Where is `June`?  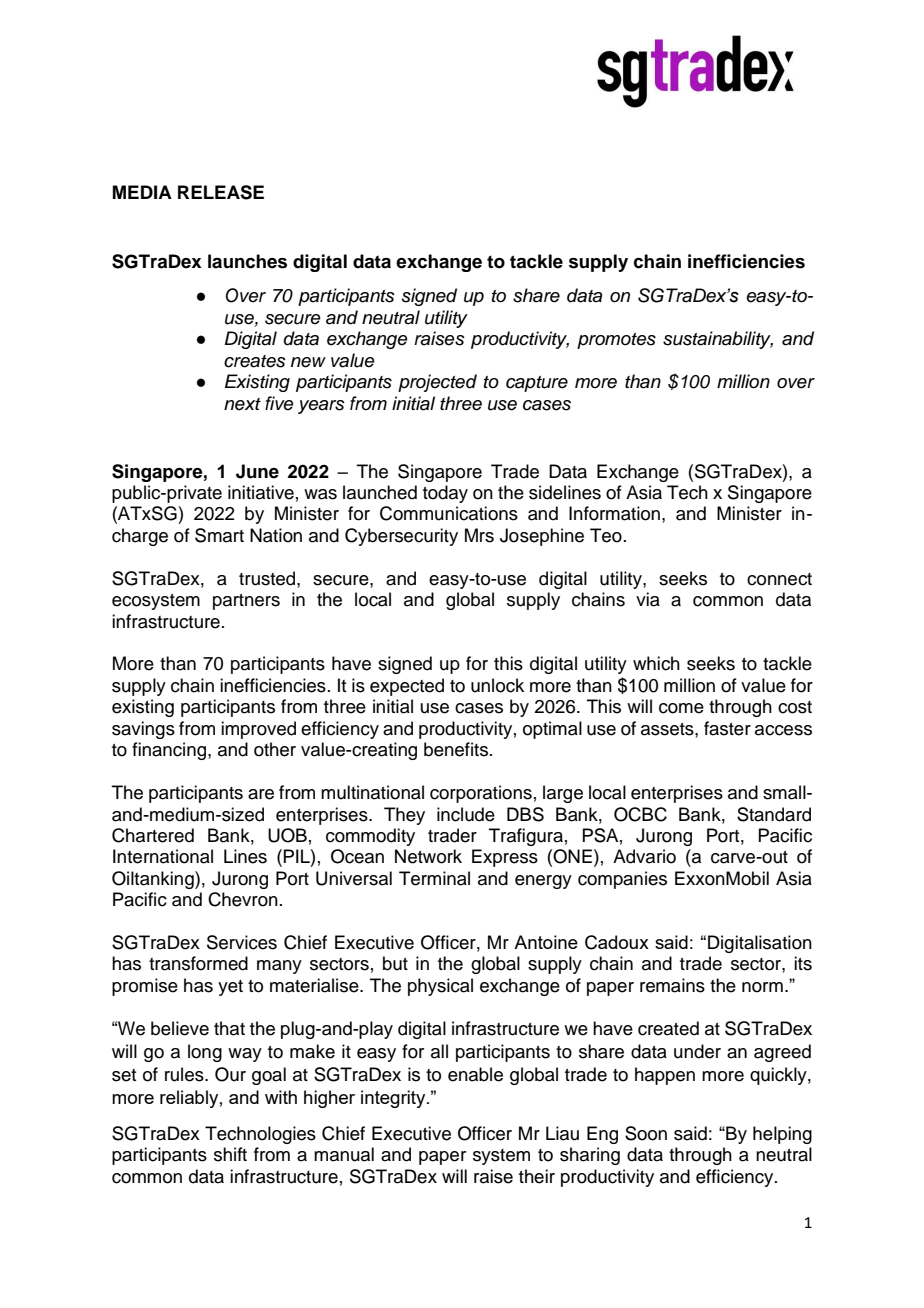 June is located at coordinates (257, 471).
